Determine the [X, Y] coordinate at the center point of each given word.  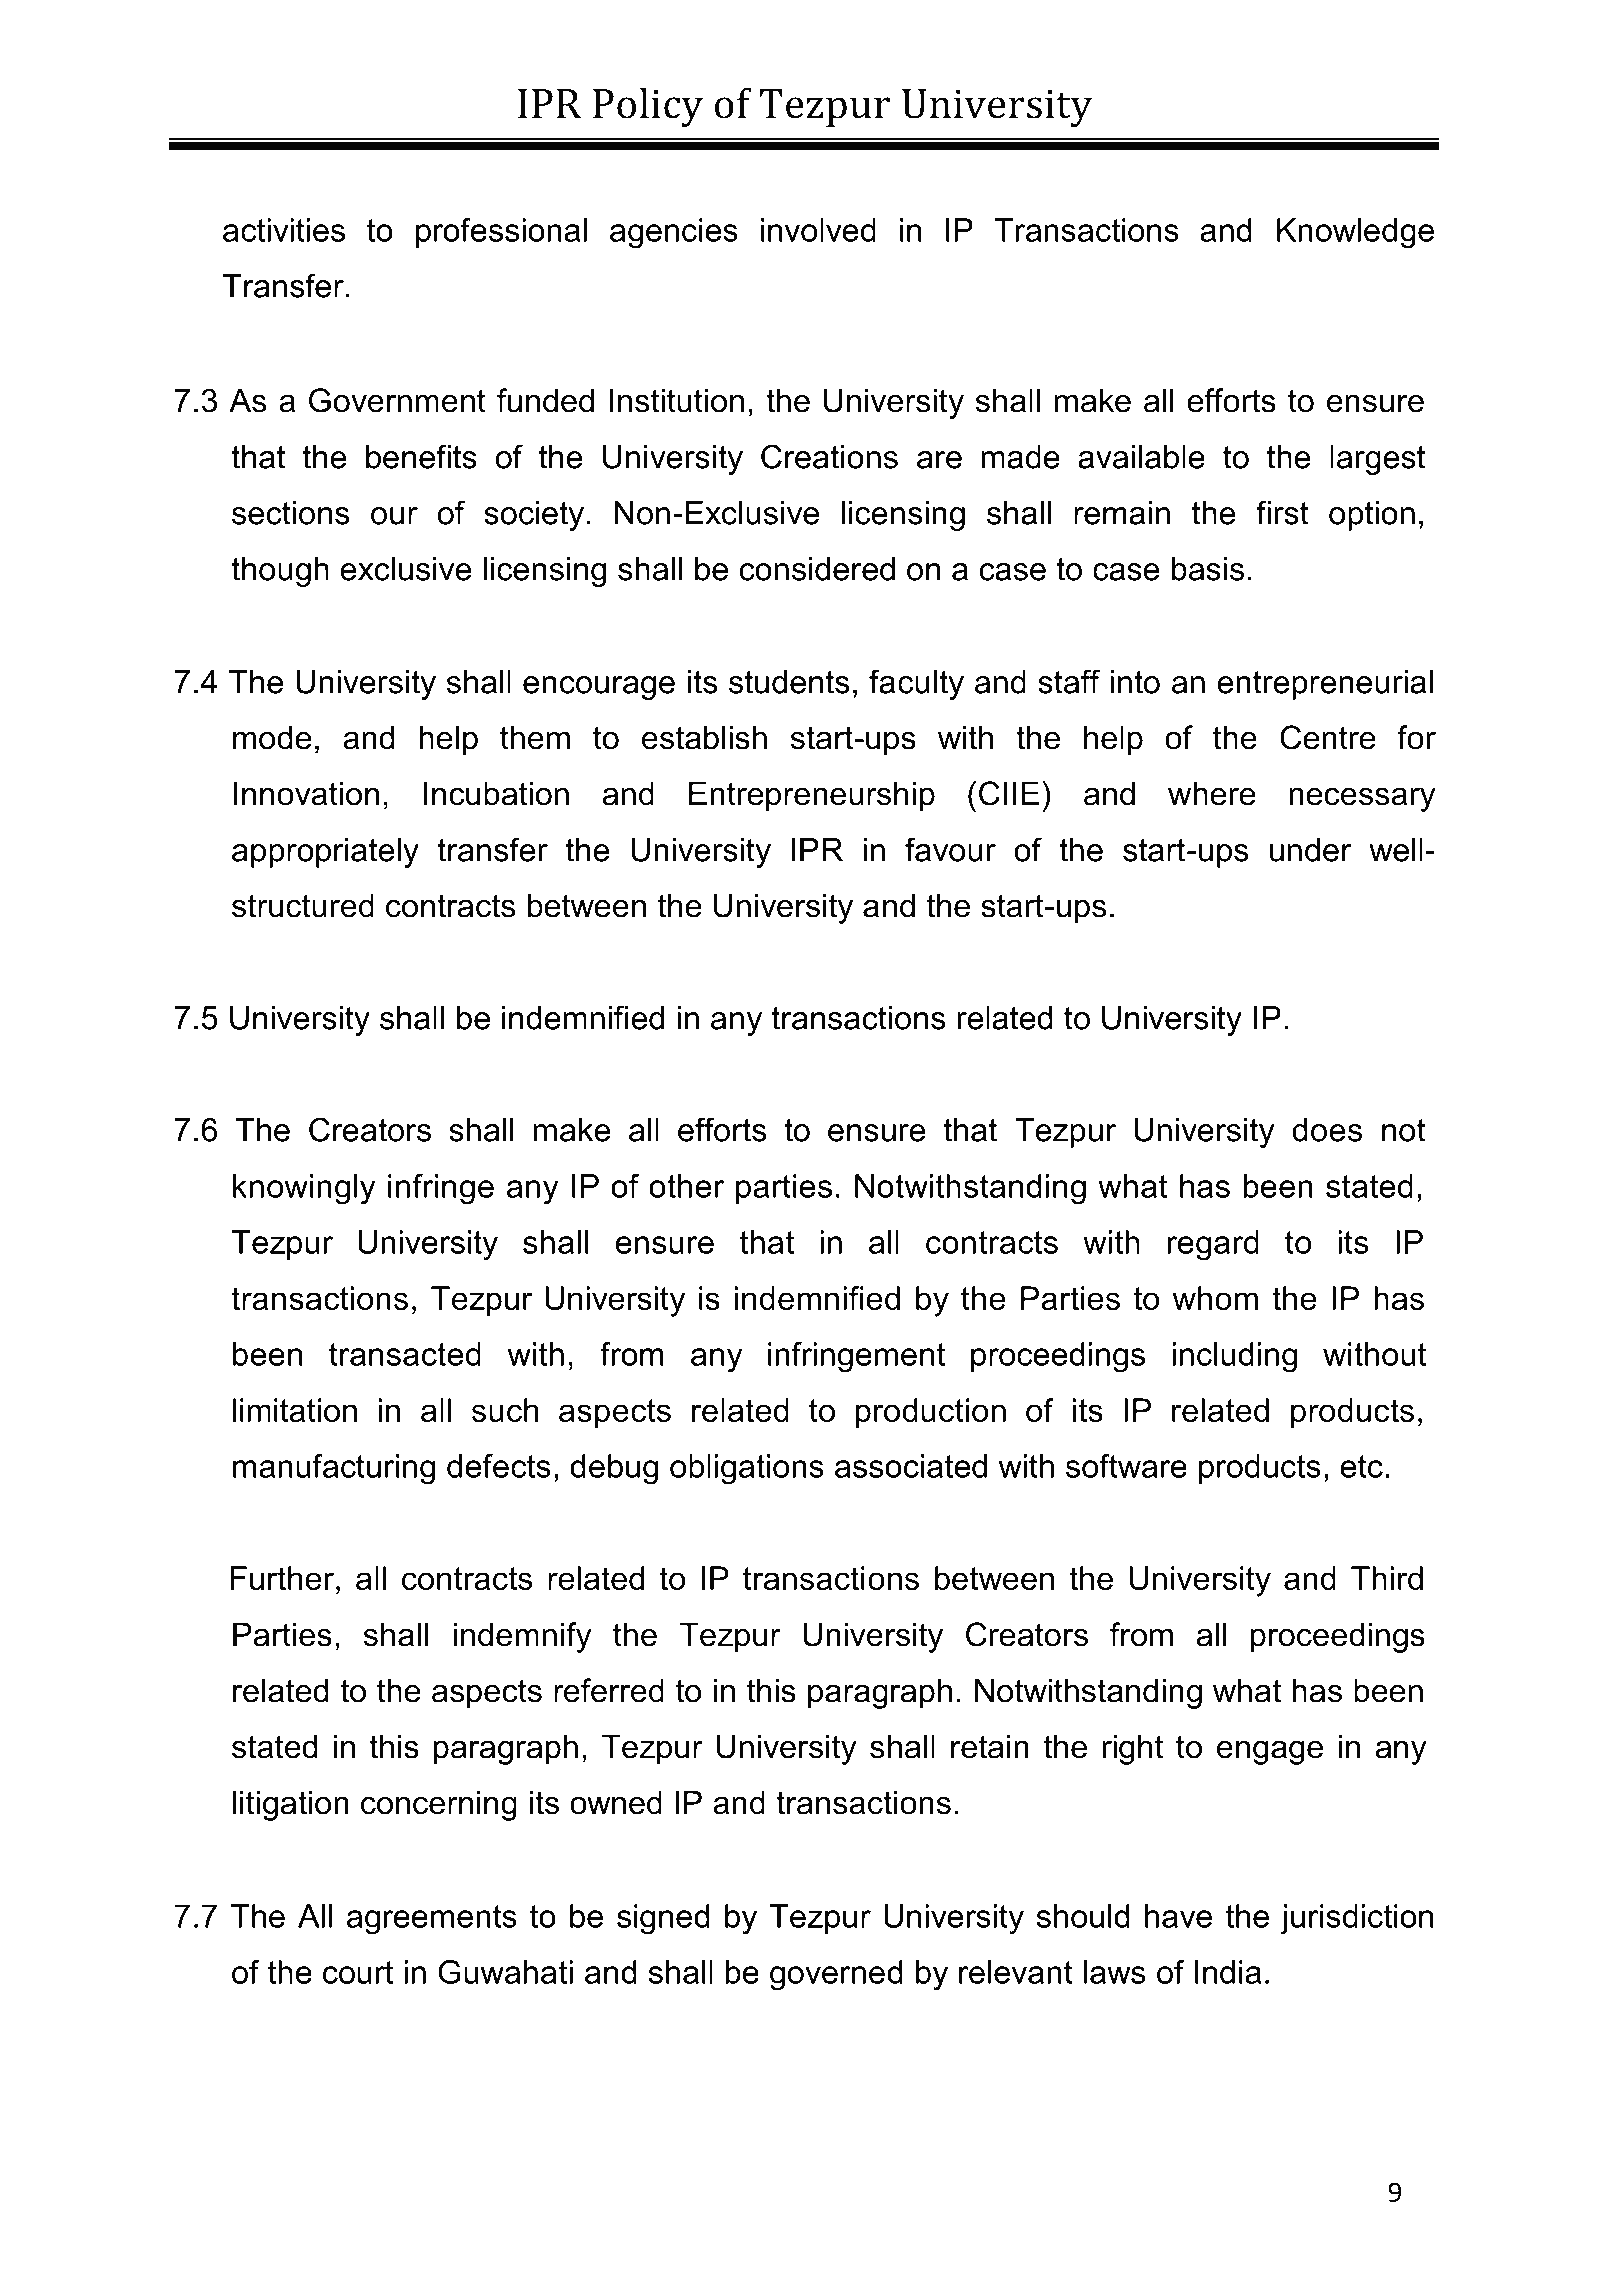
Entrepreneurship [812, 796]
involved [818, 230]
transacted [405, 1354]
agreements [432, 1920]
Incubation [496, 793]
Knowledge [1355, 233]
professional [501, 233]
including [1235, 1357]
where [1212, 793]
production [931, 1413]
